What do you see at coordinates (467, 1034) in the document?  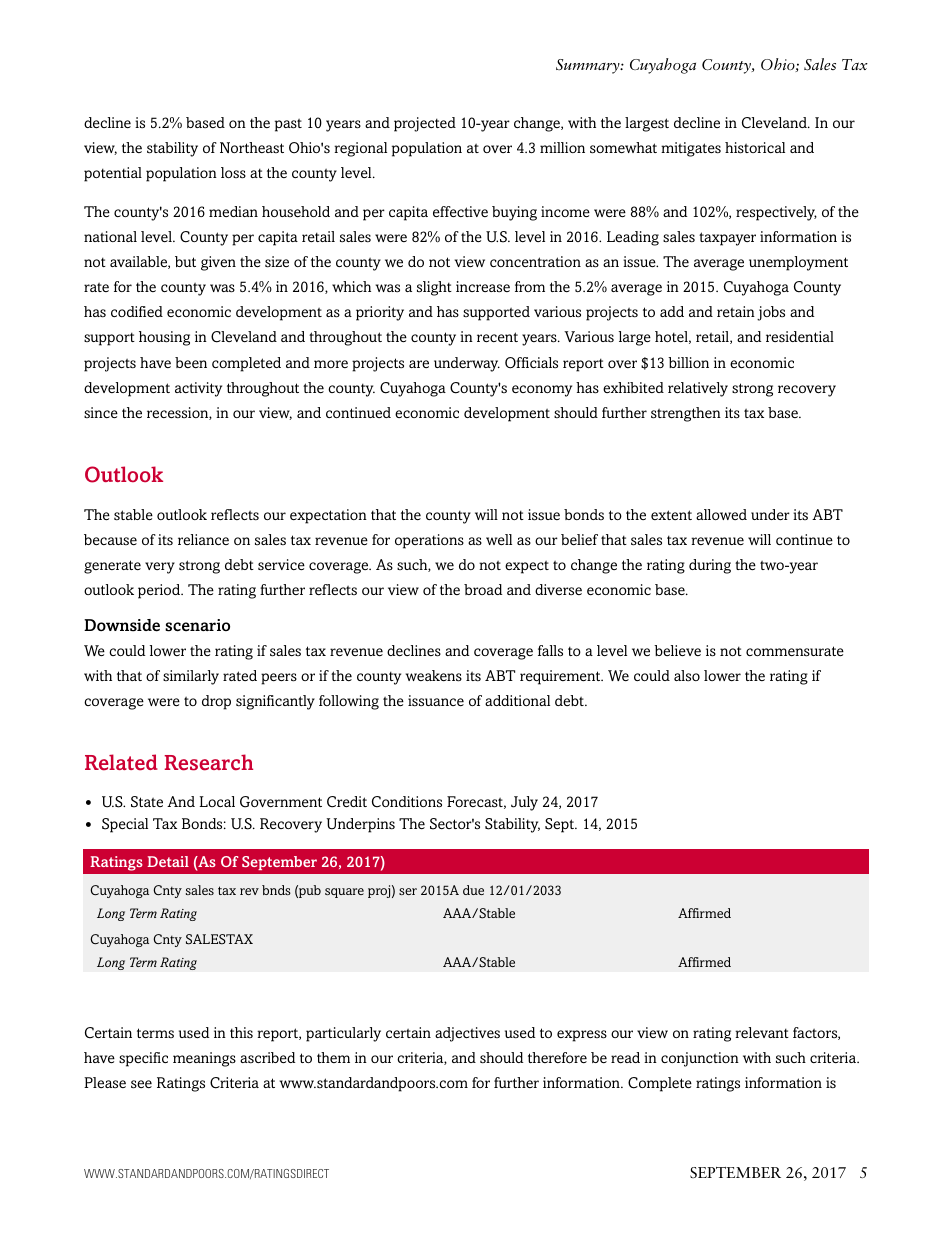 I see `adjectives` at bounding box center [467, 1034].
